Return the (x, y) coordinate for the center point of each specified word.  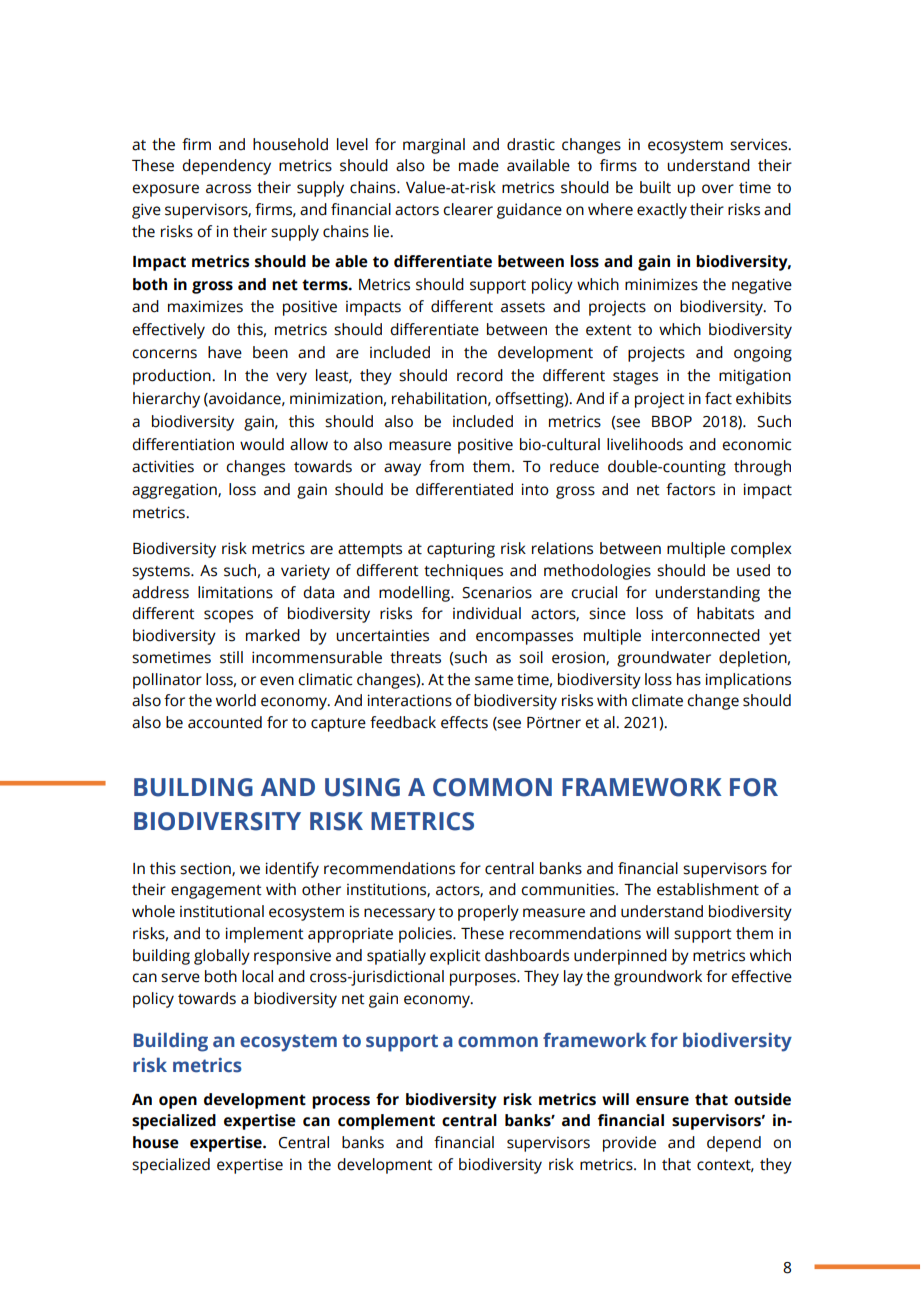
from (446, 466)
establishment (708, 889)
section (206, 869)
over (718, 189)
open (178, 1102)
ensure (662, 1101)
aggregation (175, 491)
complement (386, 1122)
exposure (165, 190)
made (479, 165)
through (762, 468)
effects (464, 722)
